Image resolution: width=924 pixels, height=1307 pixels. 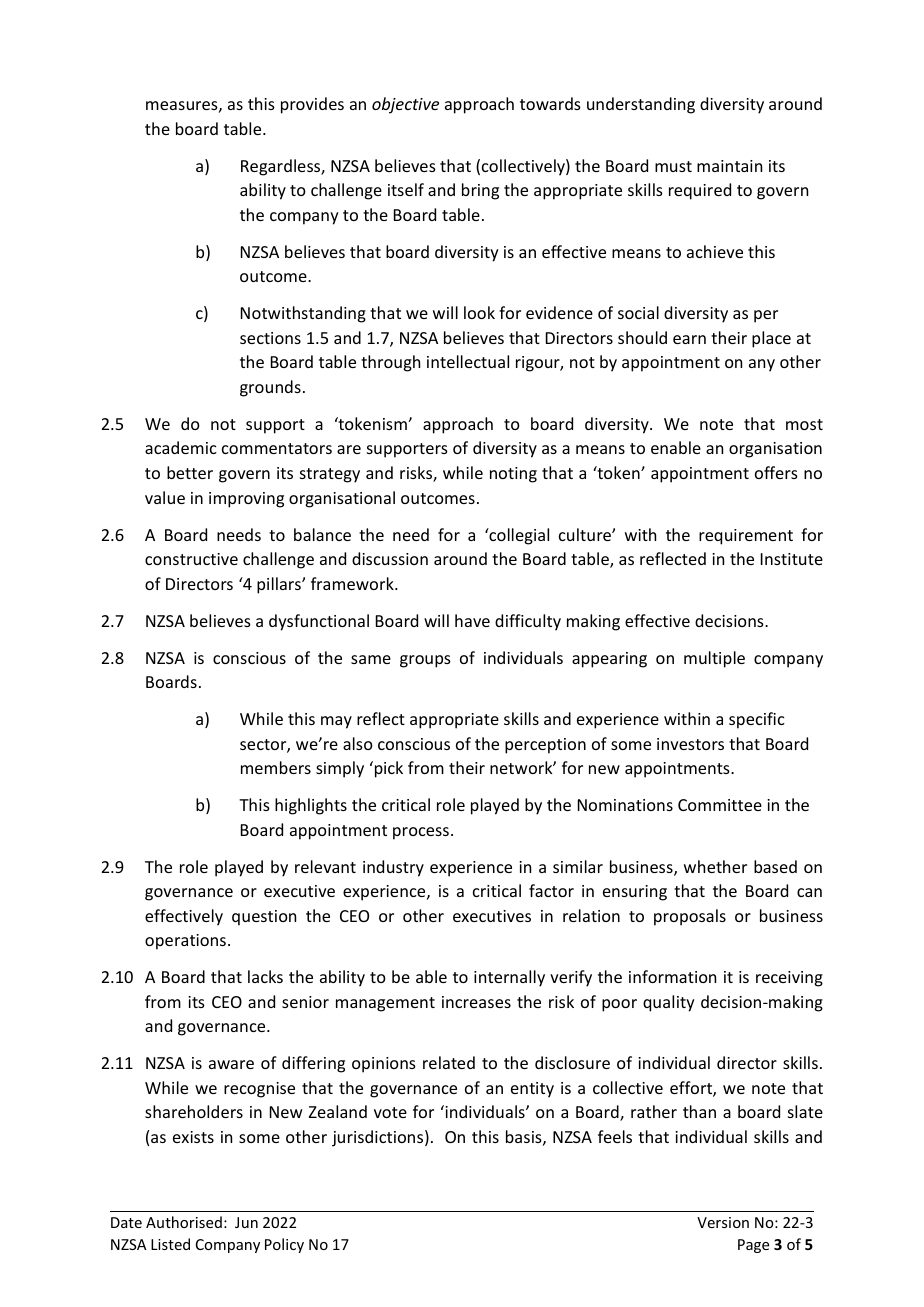 I want to click on groups, so click(x=425, y=661).
